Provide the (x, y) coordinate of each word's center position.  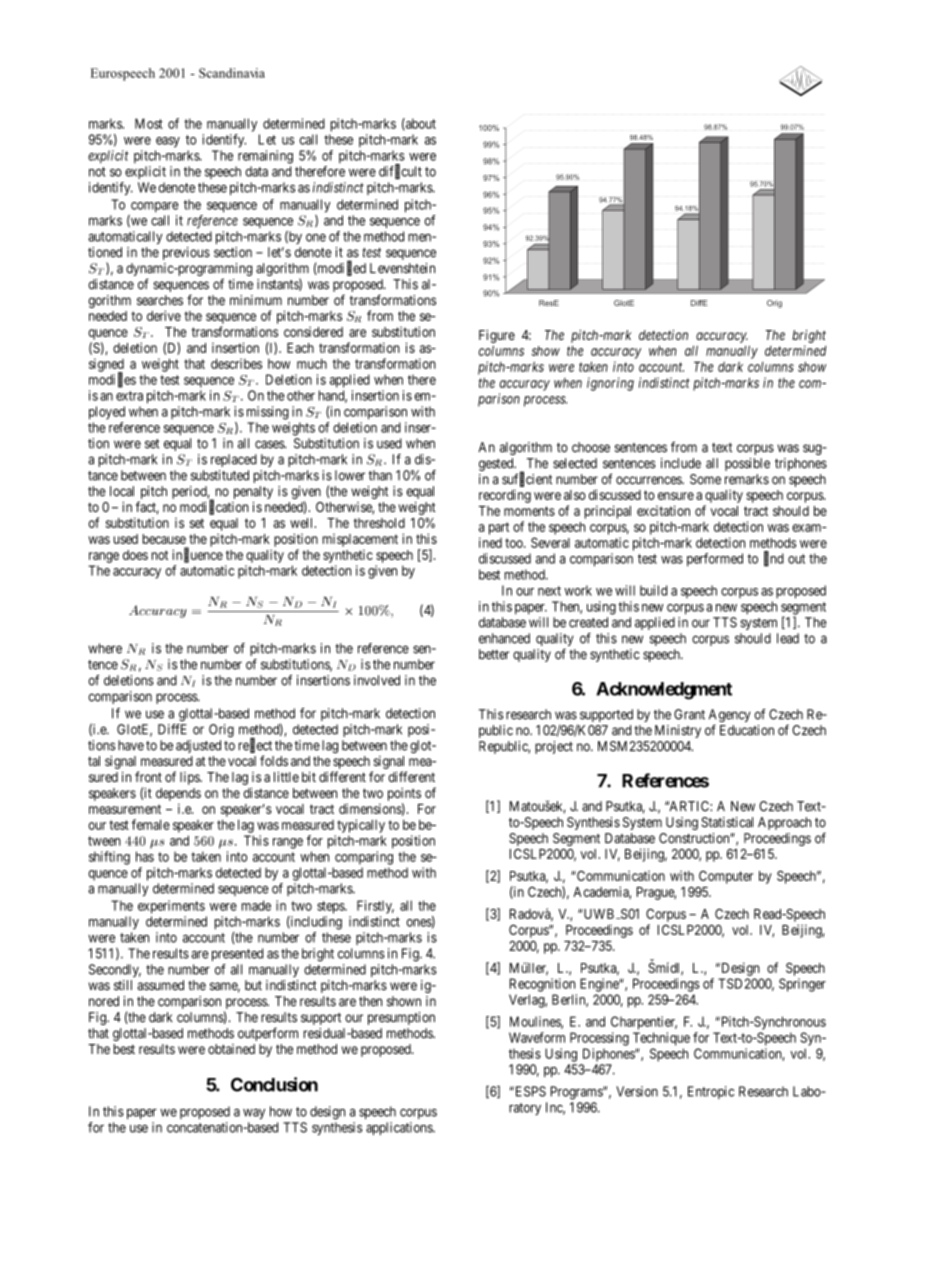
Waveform (537, 1037)
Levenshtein (402, 268)
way (254, 1114)
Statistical (727, 822)
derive (164, 315)
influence (197, 555)
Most (149, 123)
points (404, 794)
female (151, 824)
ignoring (610, 384)
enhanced (504, 638)
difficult (400, 172)
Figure (497, 336)
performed (715, 560)
